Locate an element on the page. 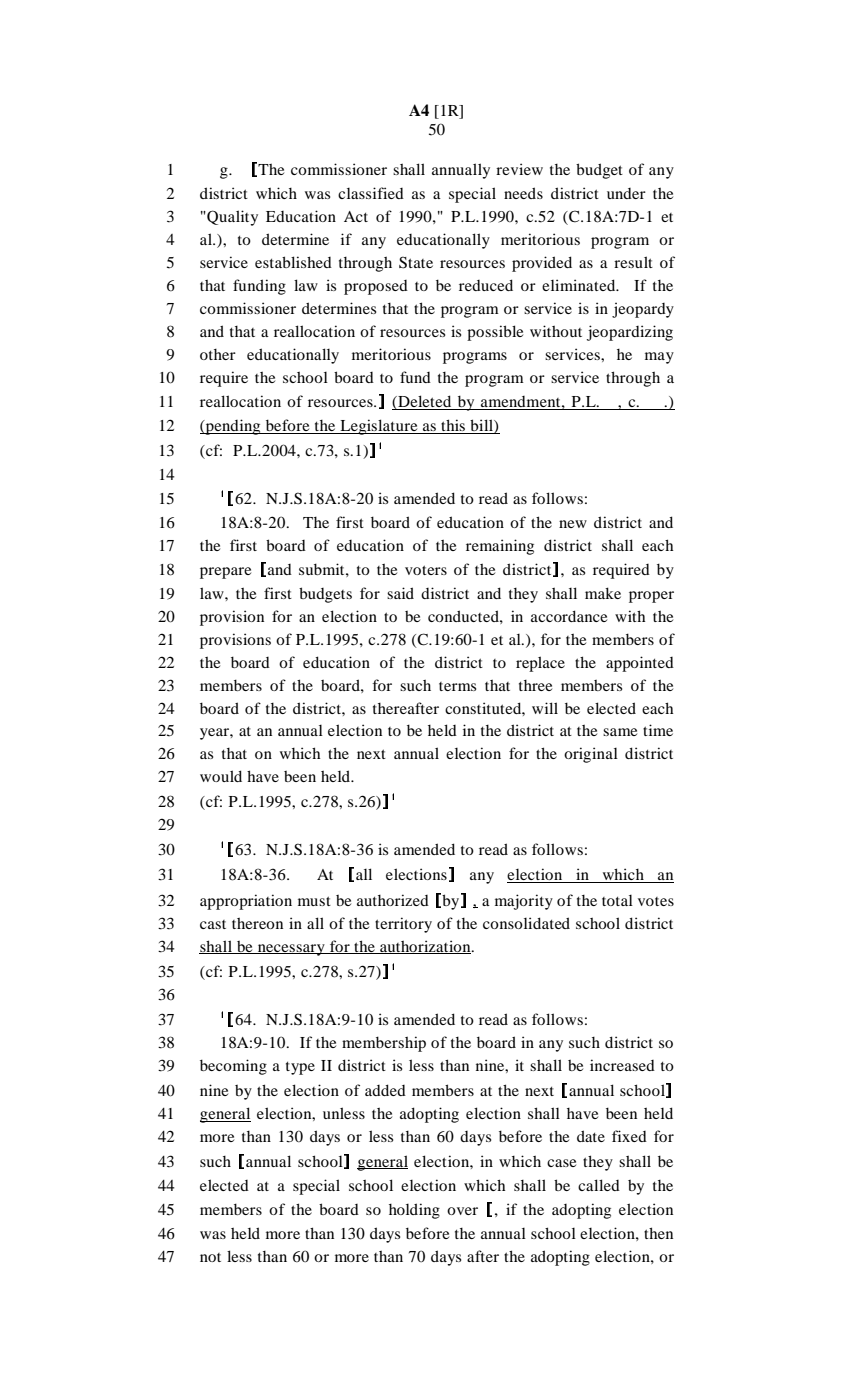 This page has width=849, height=1400. appropriation is located at coordinates (246, 902).
